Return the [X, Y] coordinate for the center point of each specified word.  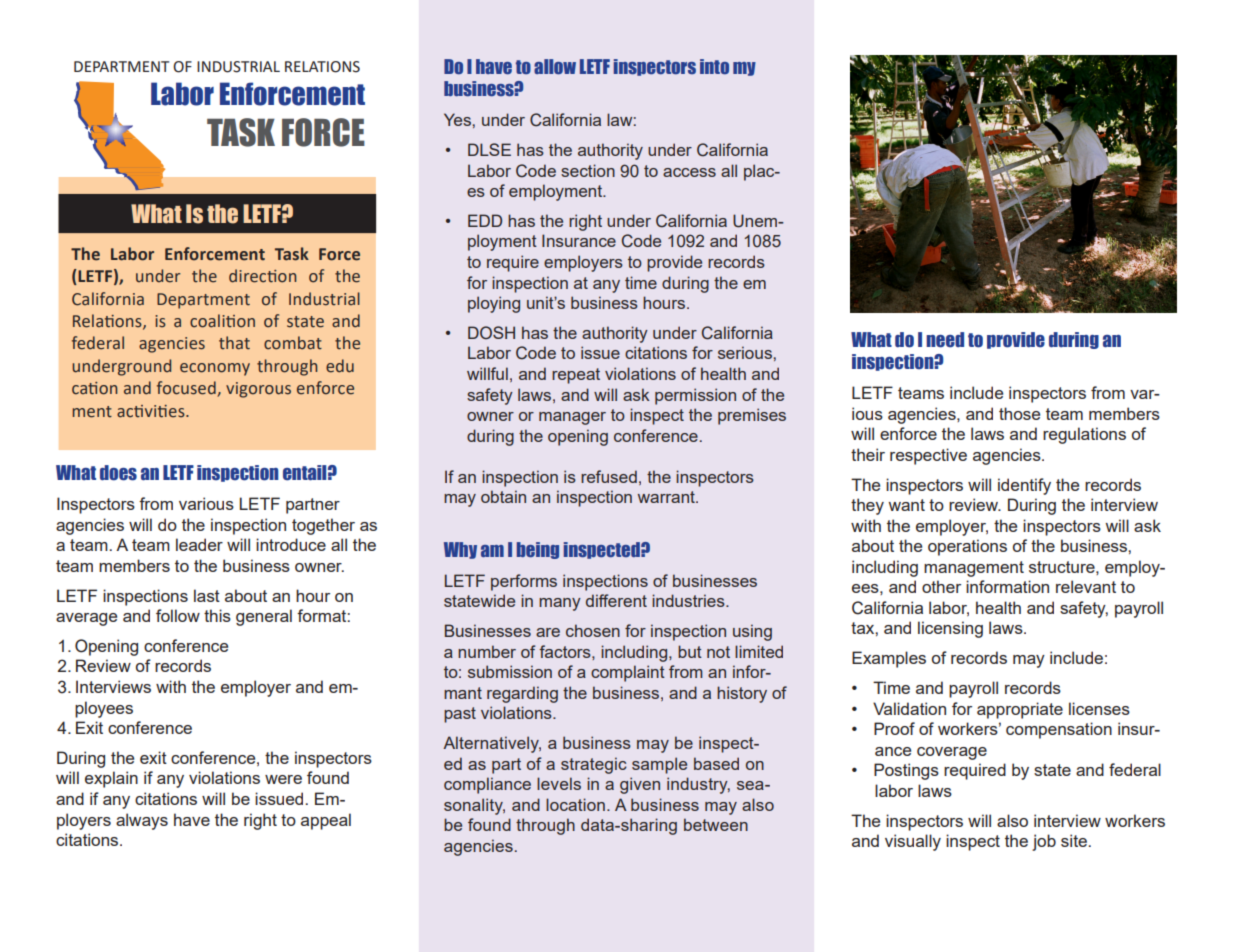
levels [559, 783]
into [714, 66]
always [142, 821]
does [118, 473]
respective [928, 456]
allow [555, 66]
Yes [458, 119]
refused [609, 476]
